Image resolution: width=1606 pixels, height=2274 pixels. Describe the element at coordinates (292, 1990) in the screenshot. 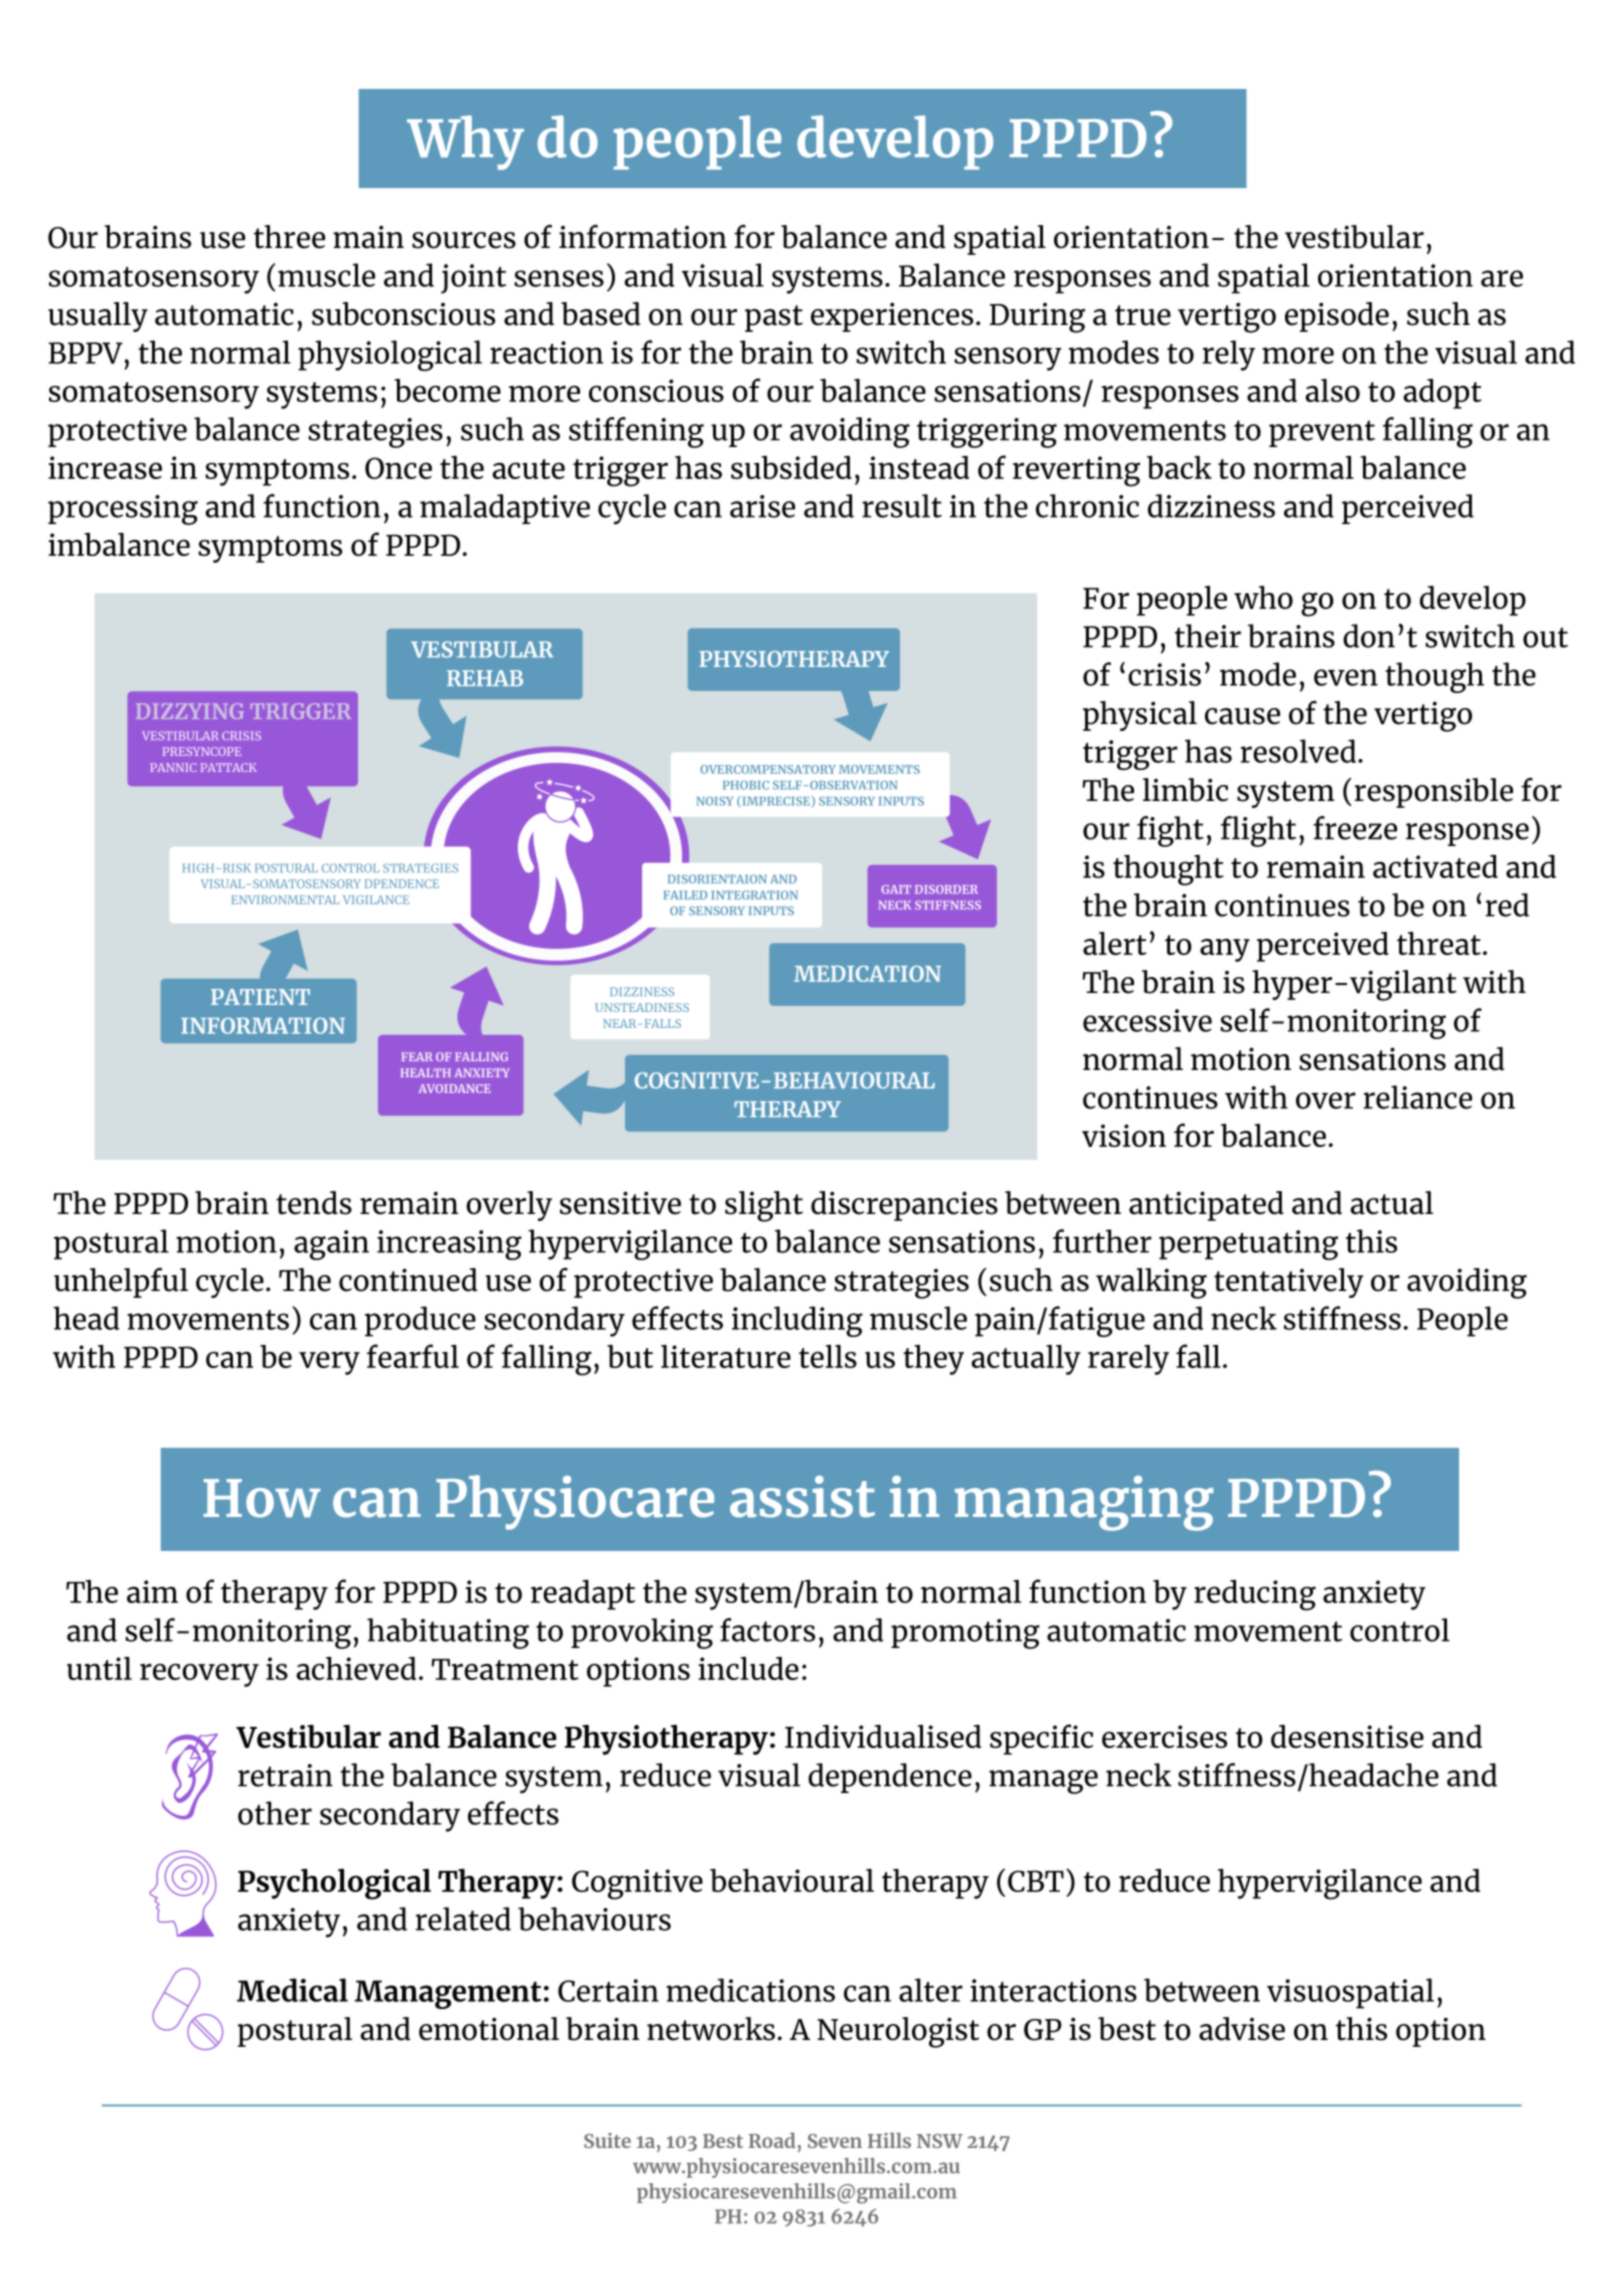

I see `Medical` at that location.
